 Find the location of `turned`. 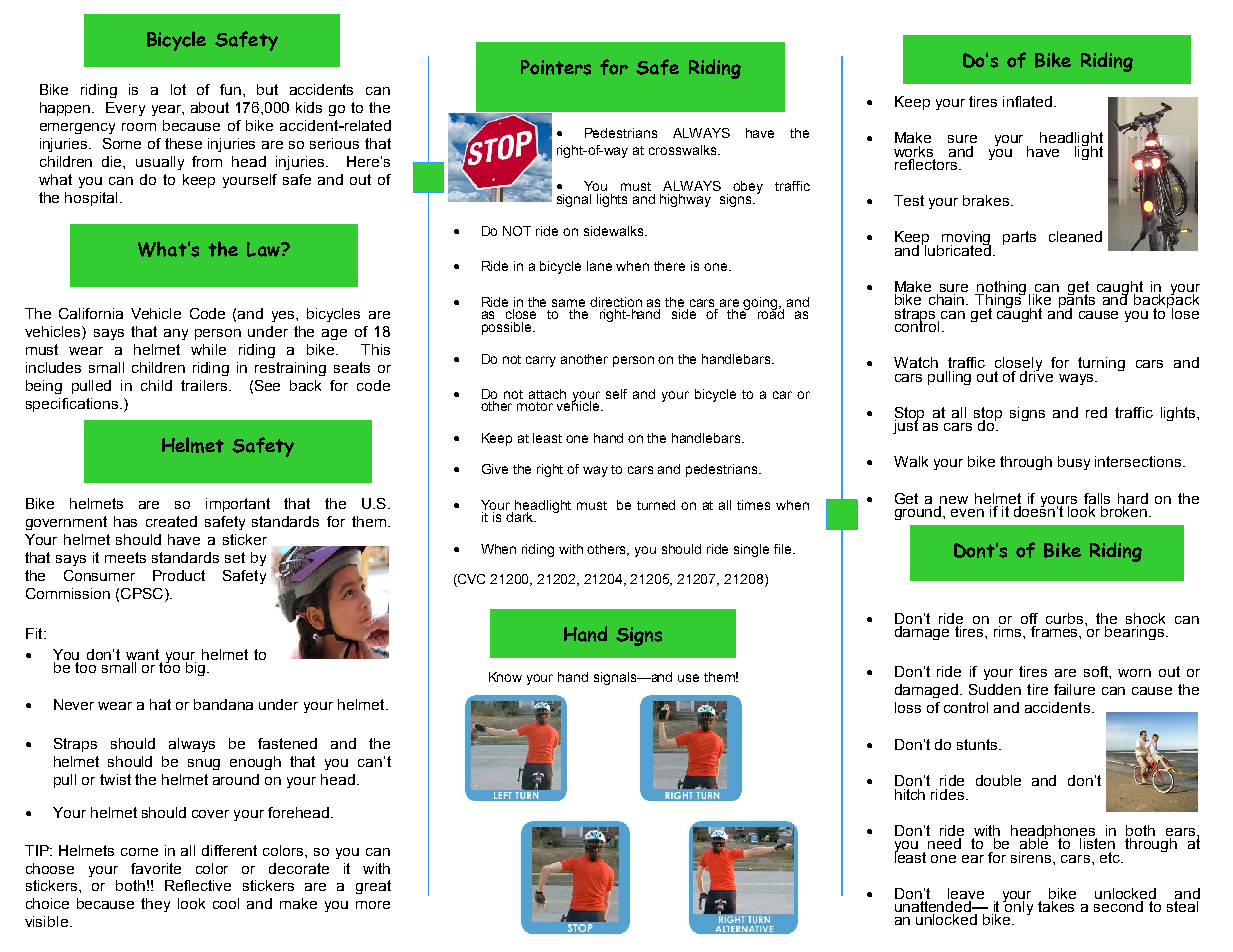

turned is located at coordinates (656, 505).
